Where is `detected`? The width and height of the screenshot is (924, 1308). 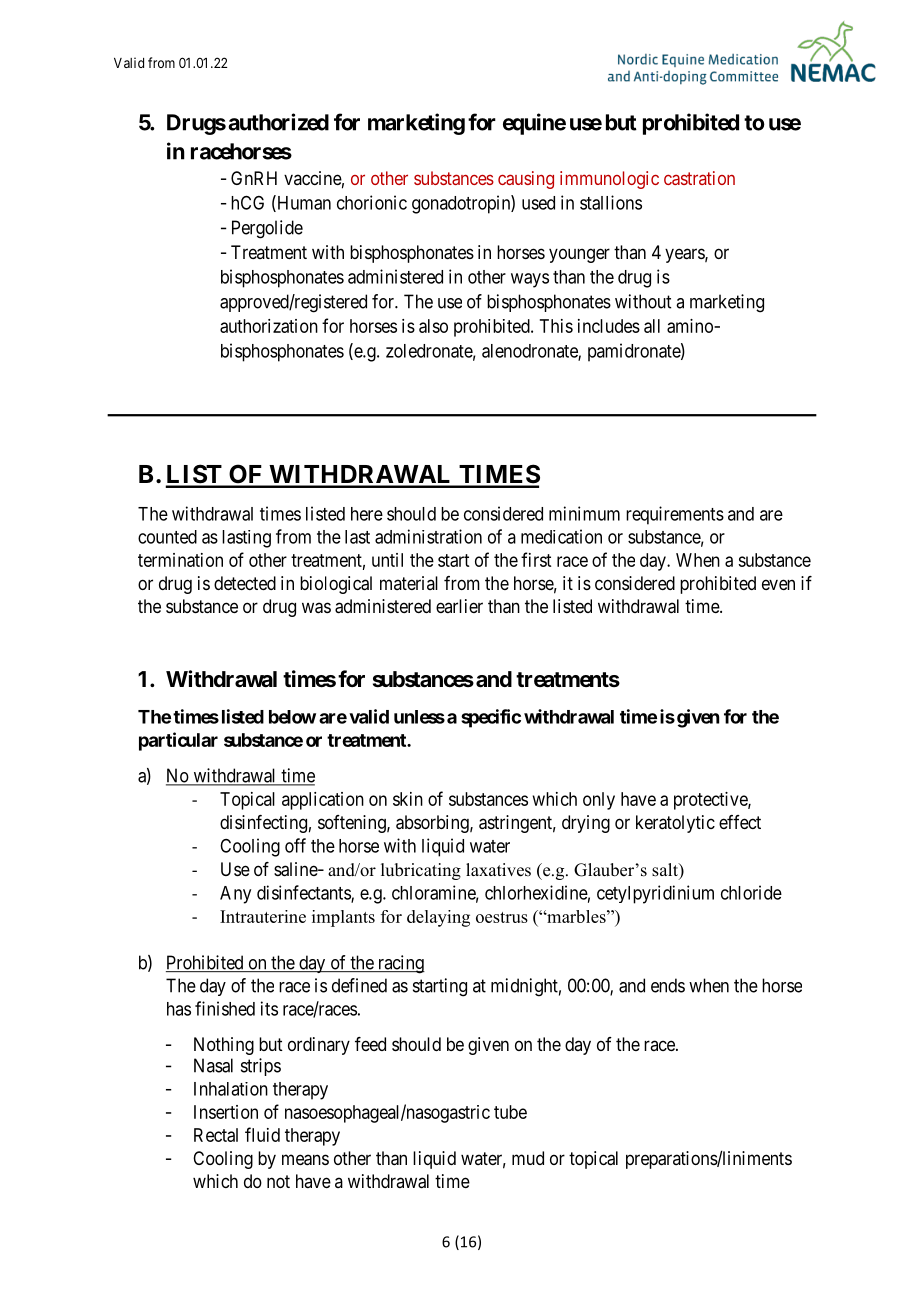 detected is located at coordinates (245, 583).
